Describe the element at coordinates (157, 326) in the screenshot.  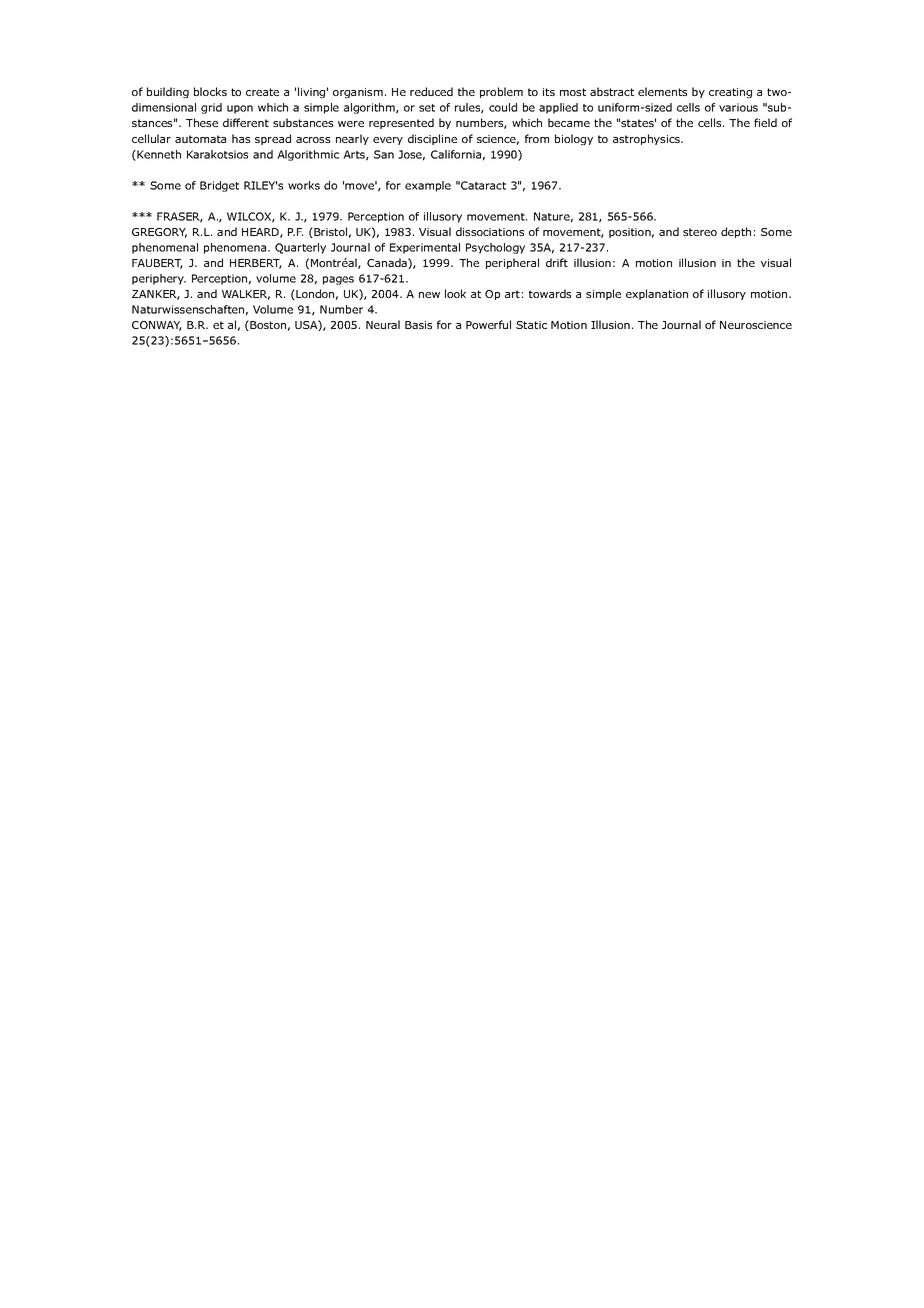
I see `CONWAY` at that location.
